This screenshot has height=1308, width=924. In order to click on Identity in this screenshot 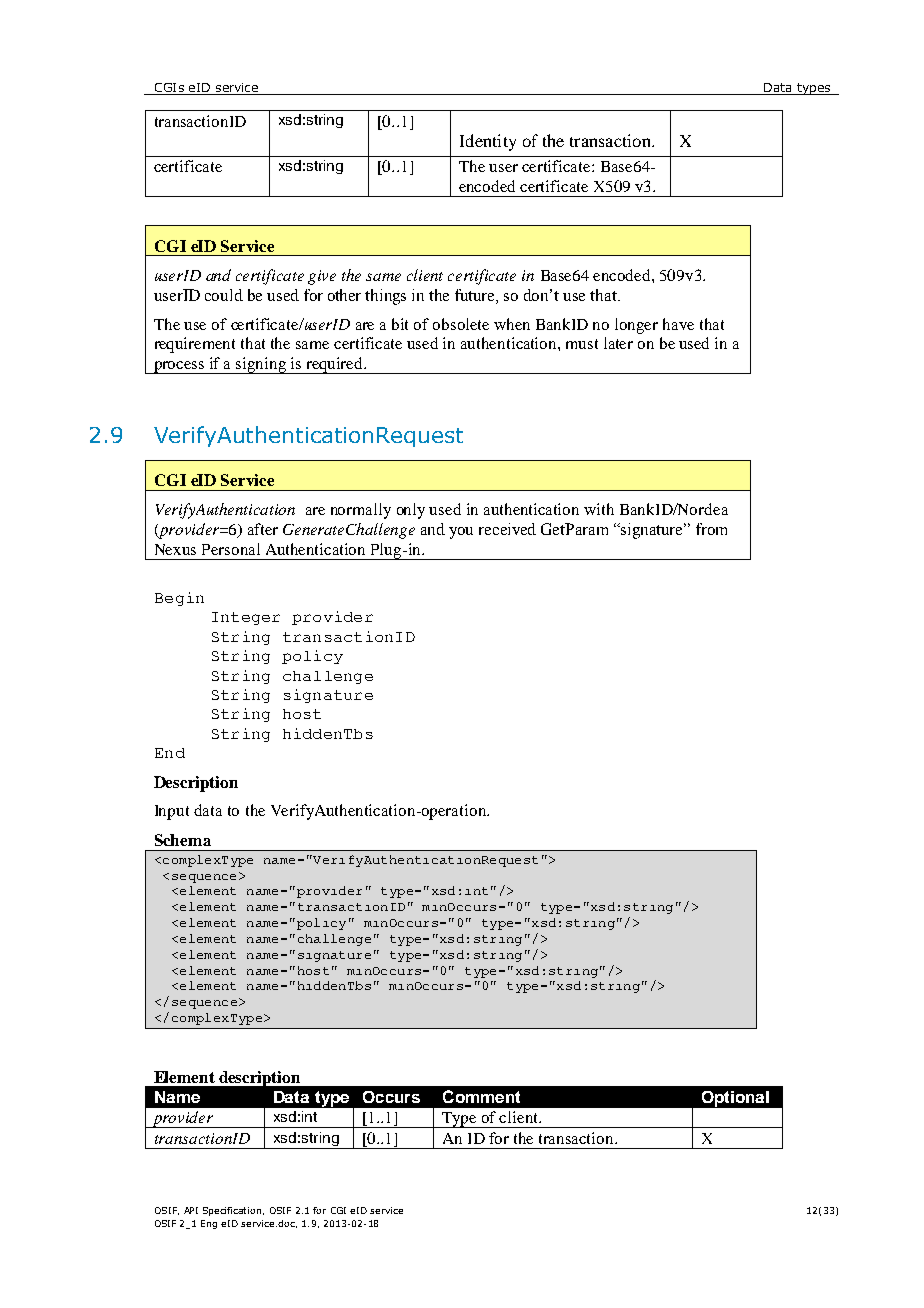, I will do `click(488, 142)`.
